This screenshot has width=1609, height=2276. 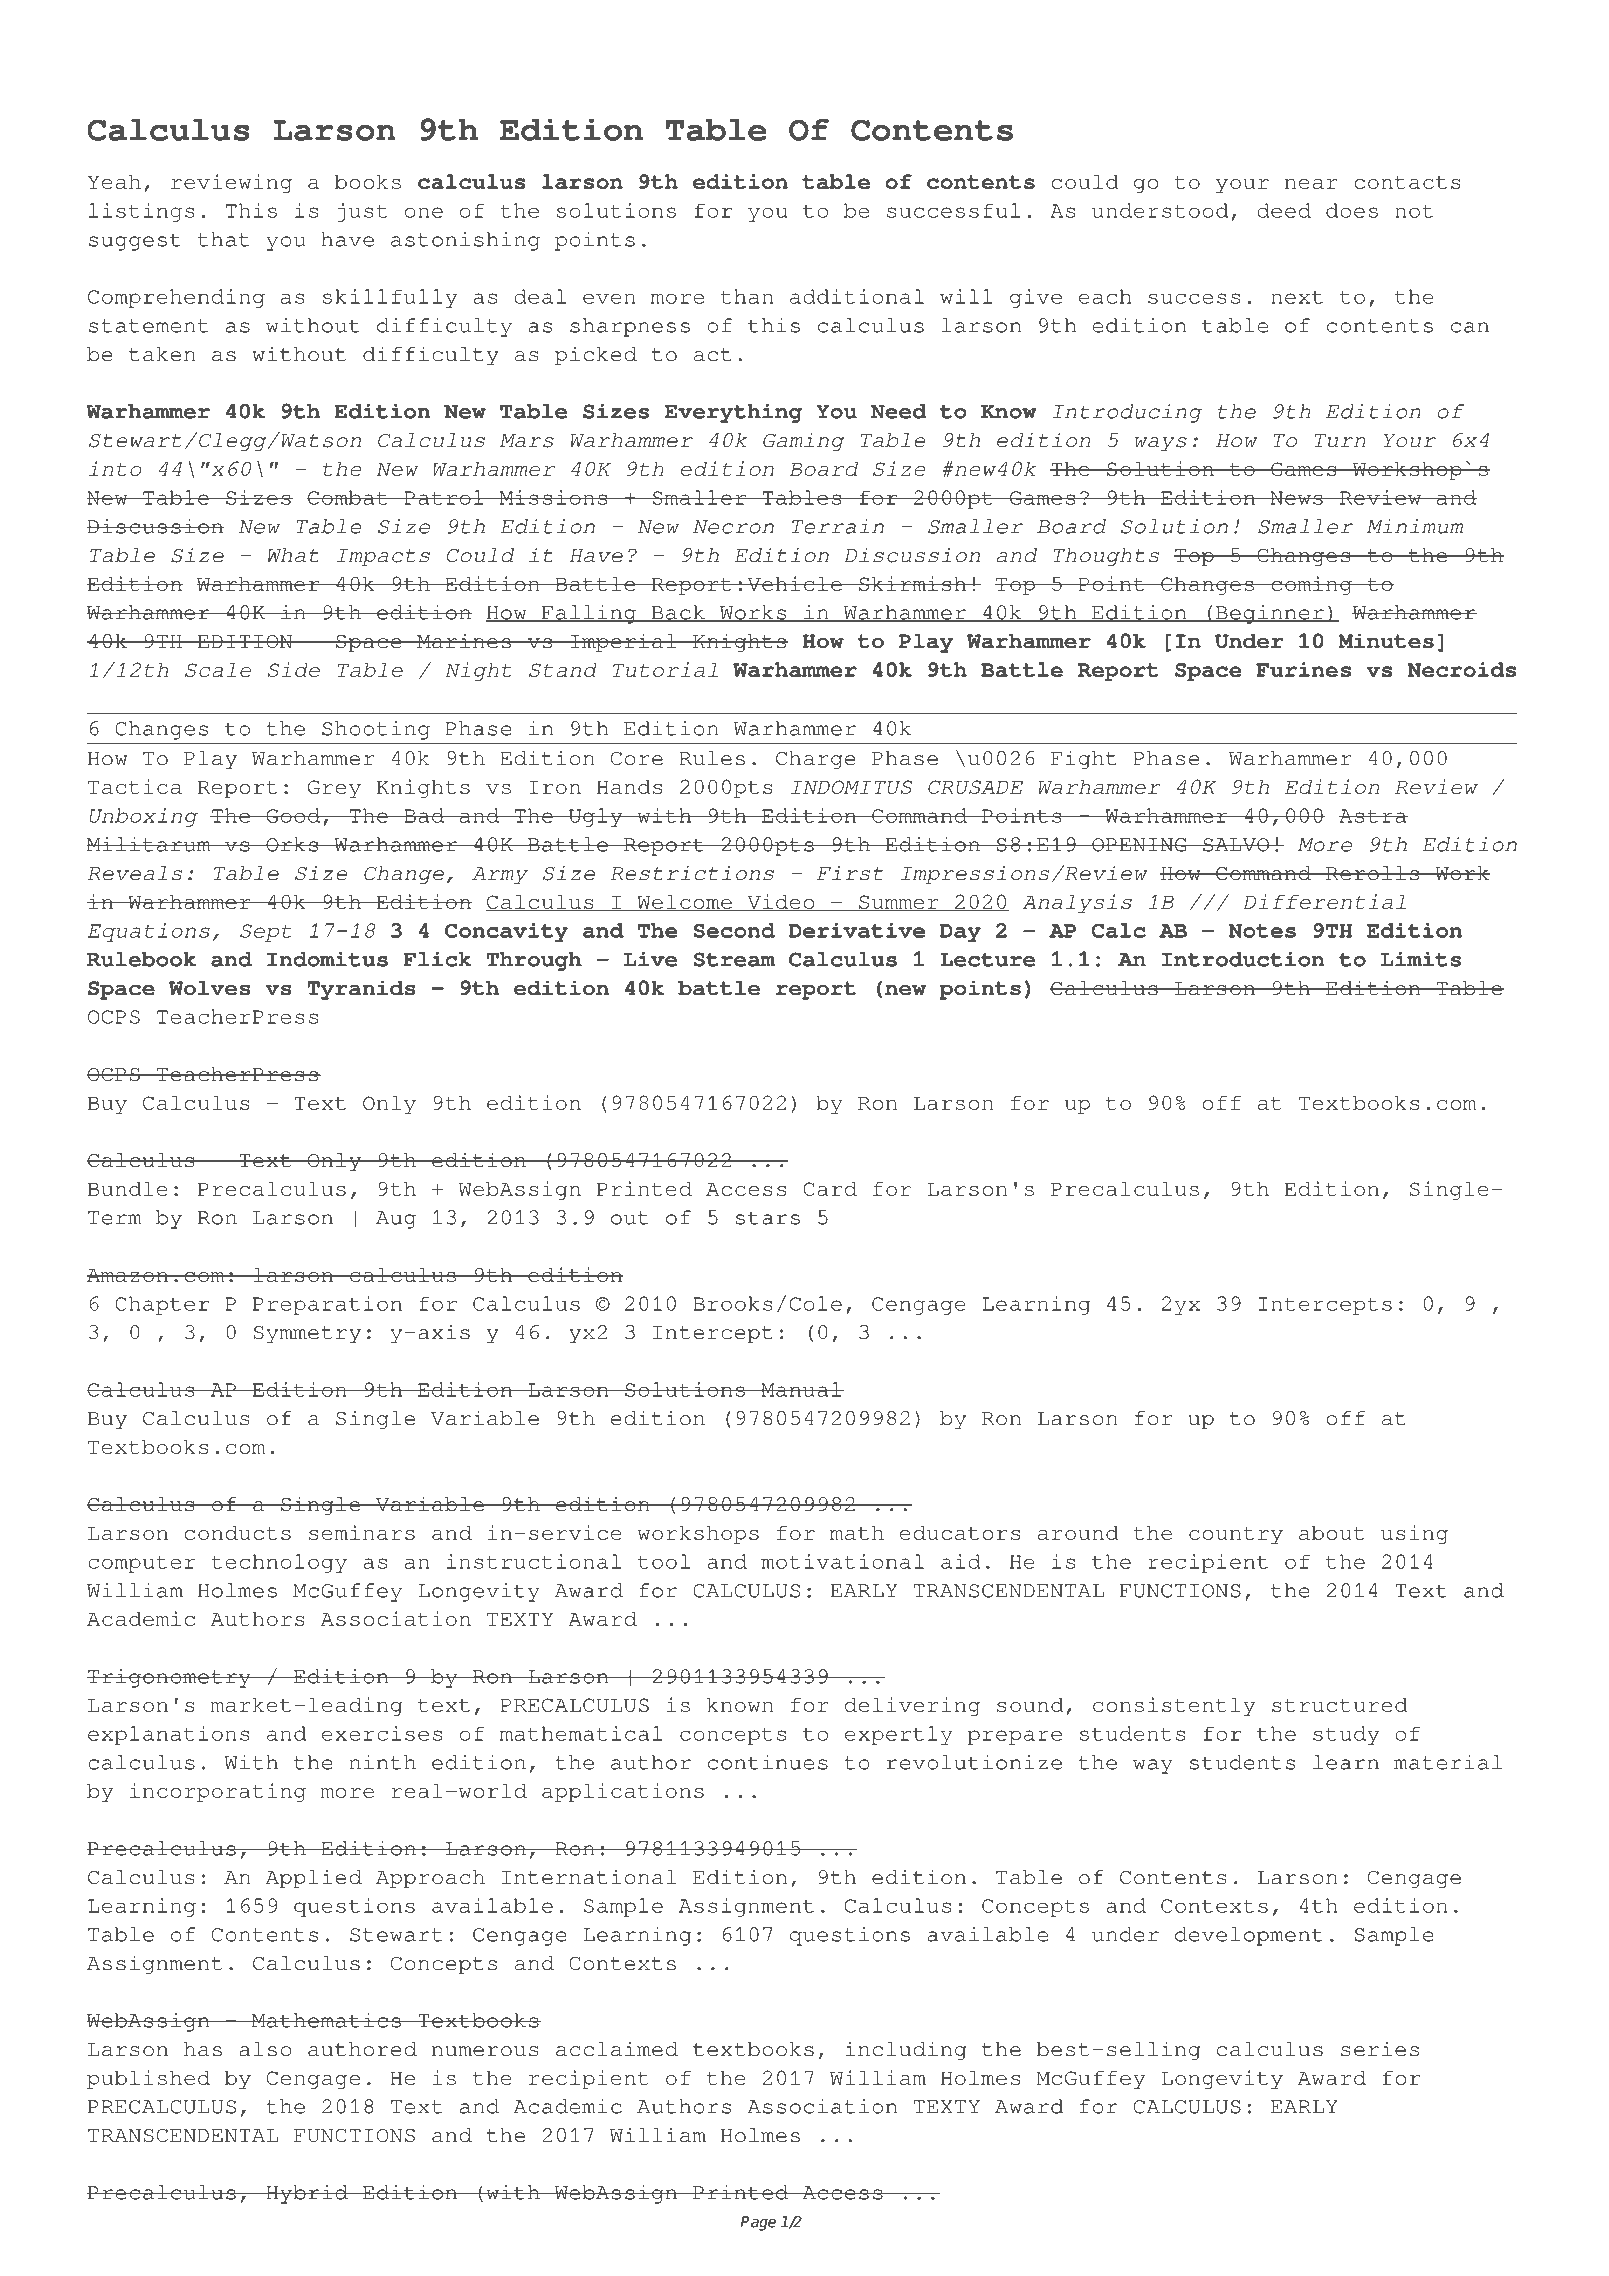 What do you see at coordinates (1243, 959) in the screenshot?
I see `Introduction` at bounding box center [1243, 959].
